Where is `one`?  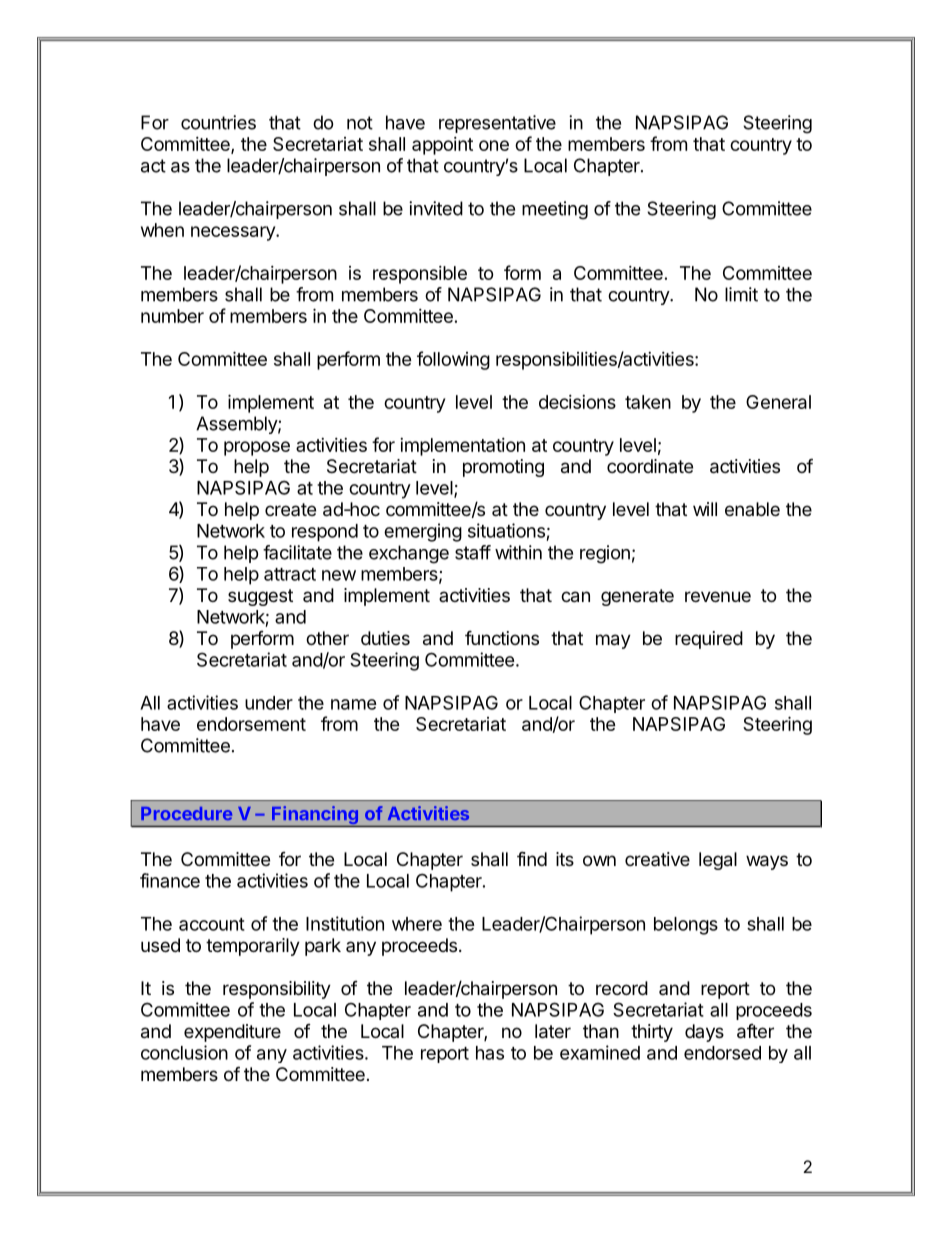 one is located at coordinates (494, 145).
